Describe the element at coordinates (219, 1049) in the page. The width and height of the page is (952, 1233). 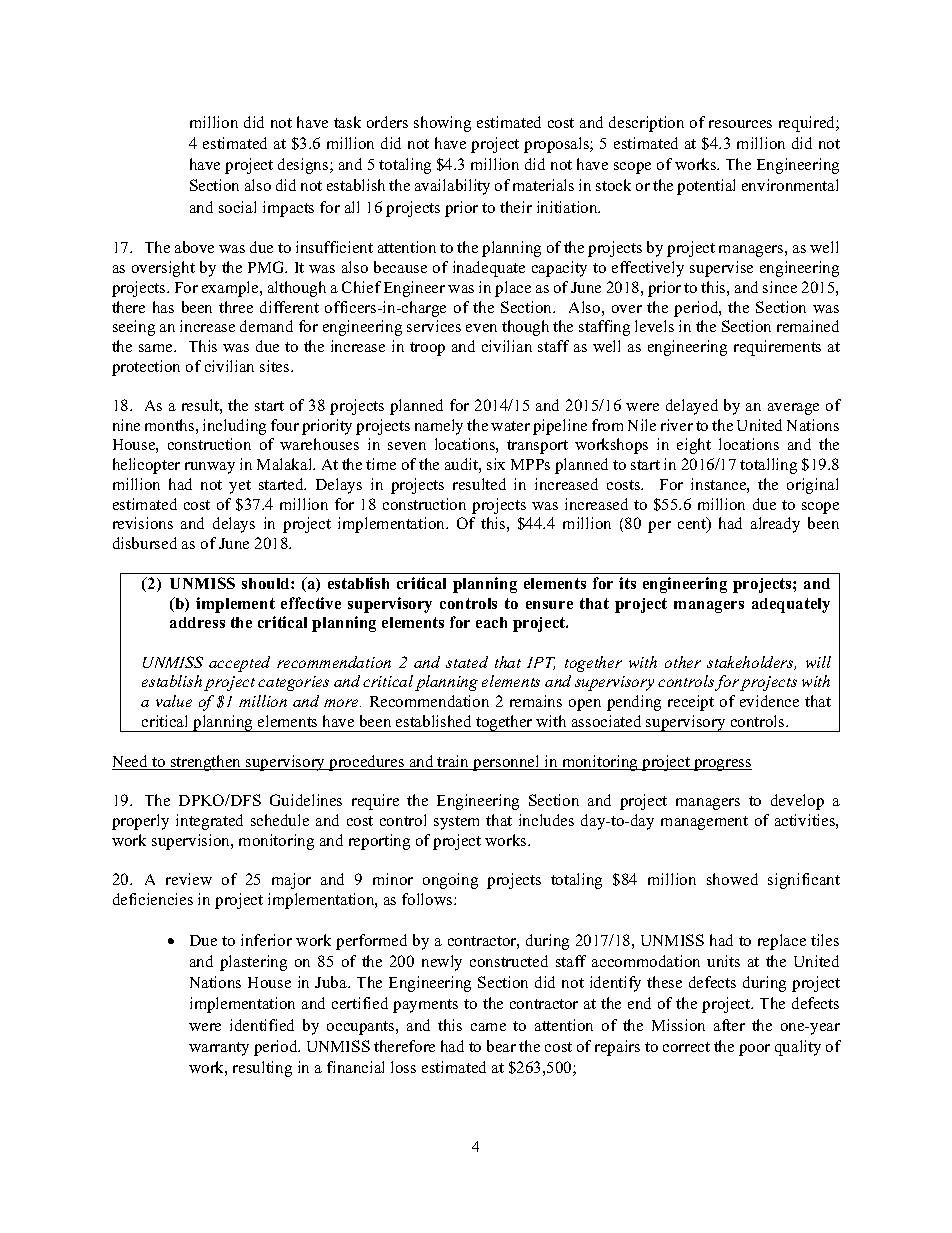
I see `warranty` at that location.
